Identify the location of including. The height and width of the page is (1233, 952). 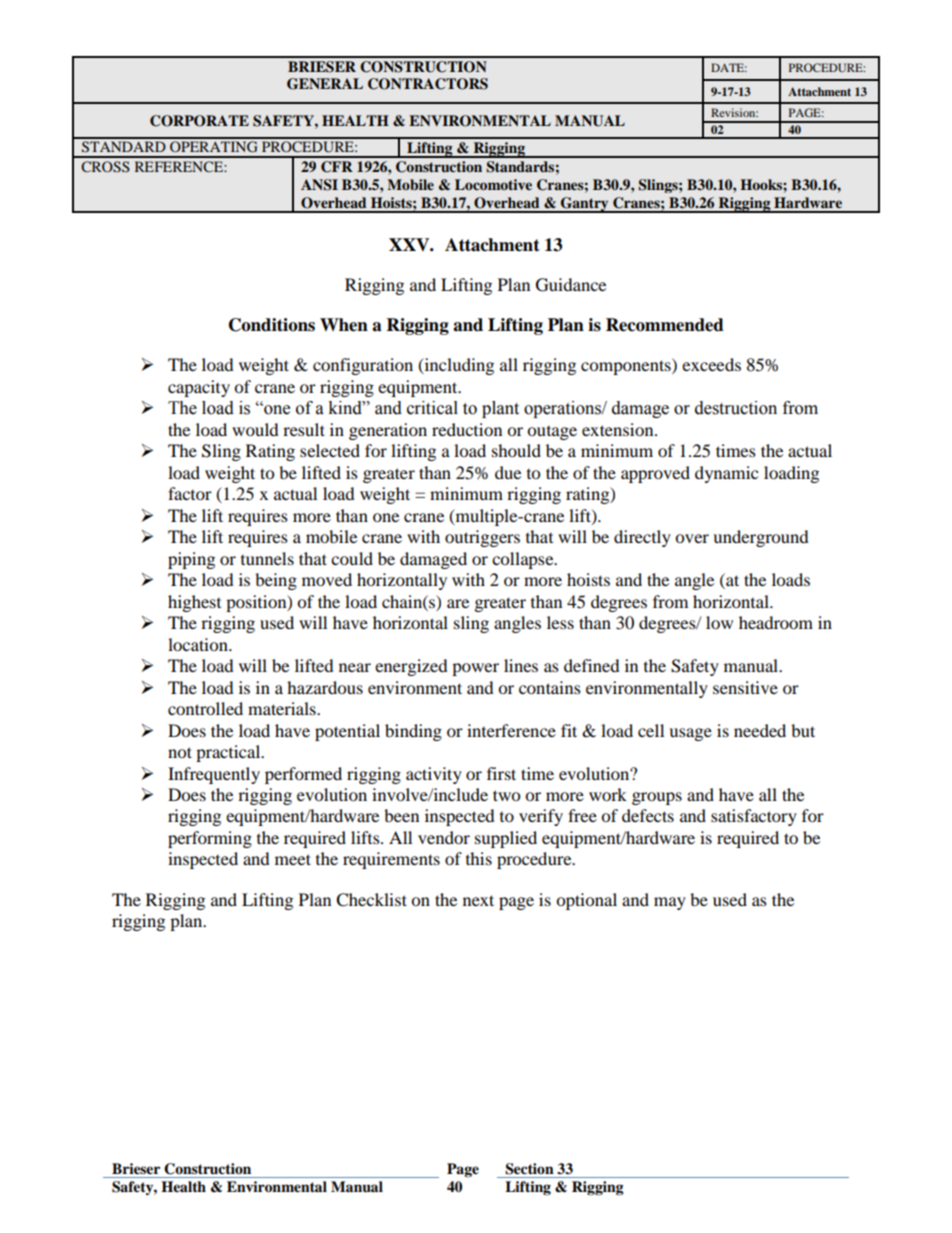
(458, 366).
